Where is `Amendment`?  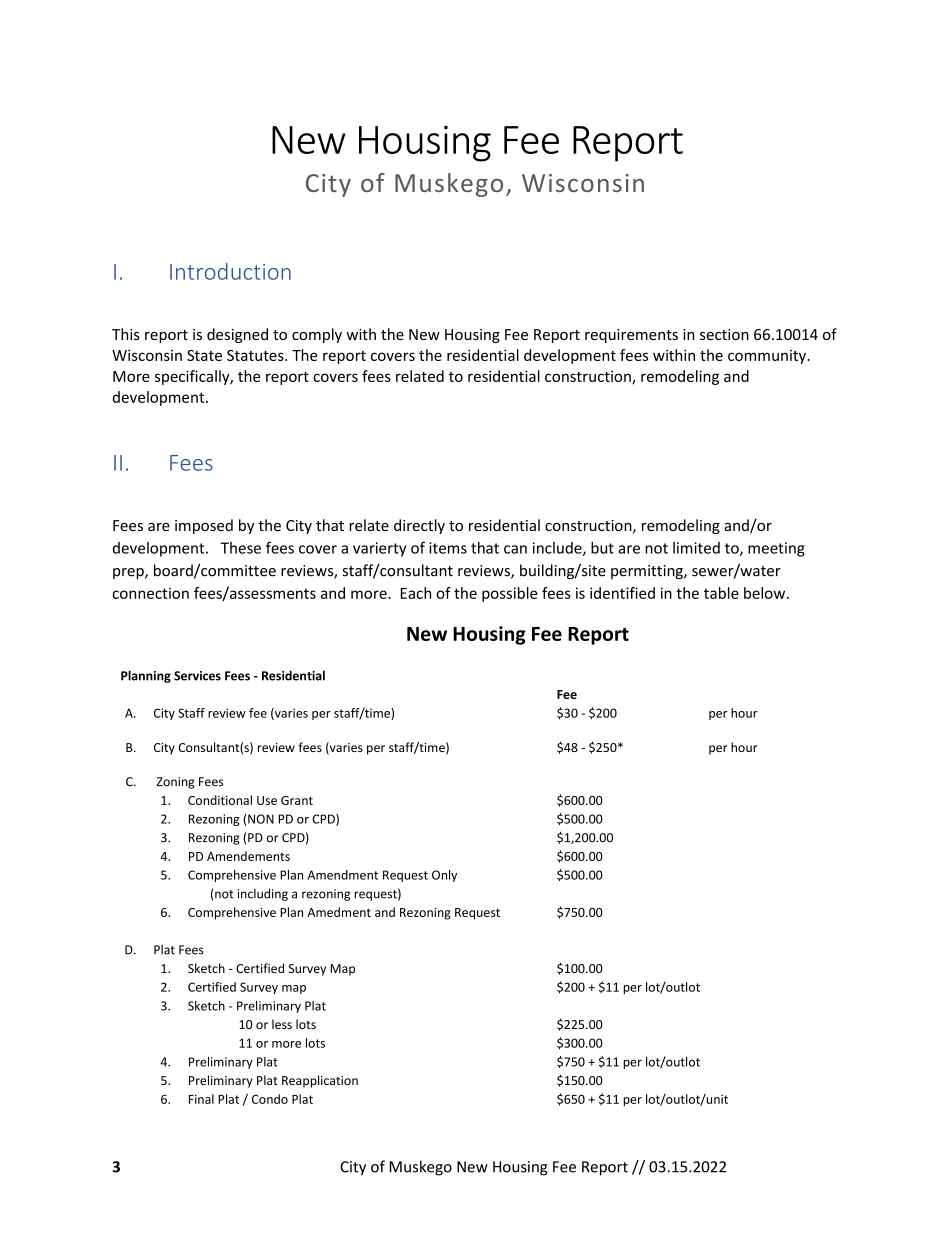 Amendment is located at coordinates (343, 875).
